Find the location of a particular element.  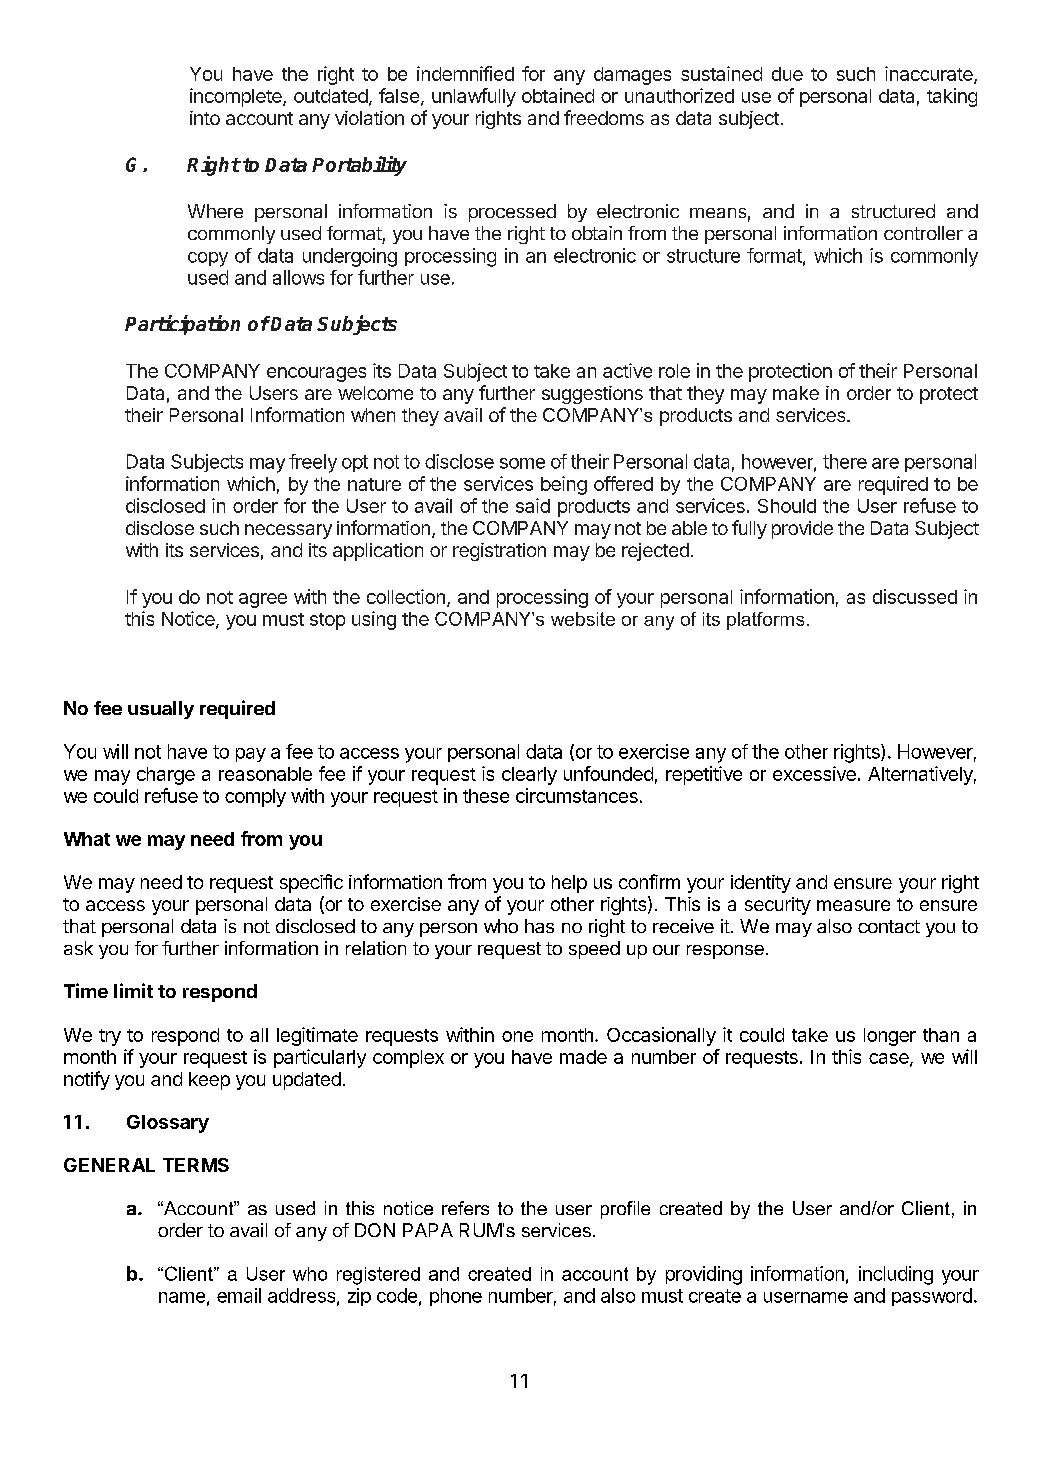

website is located at coordinates (583, 619).
